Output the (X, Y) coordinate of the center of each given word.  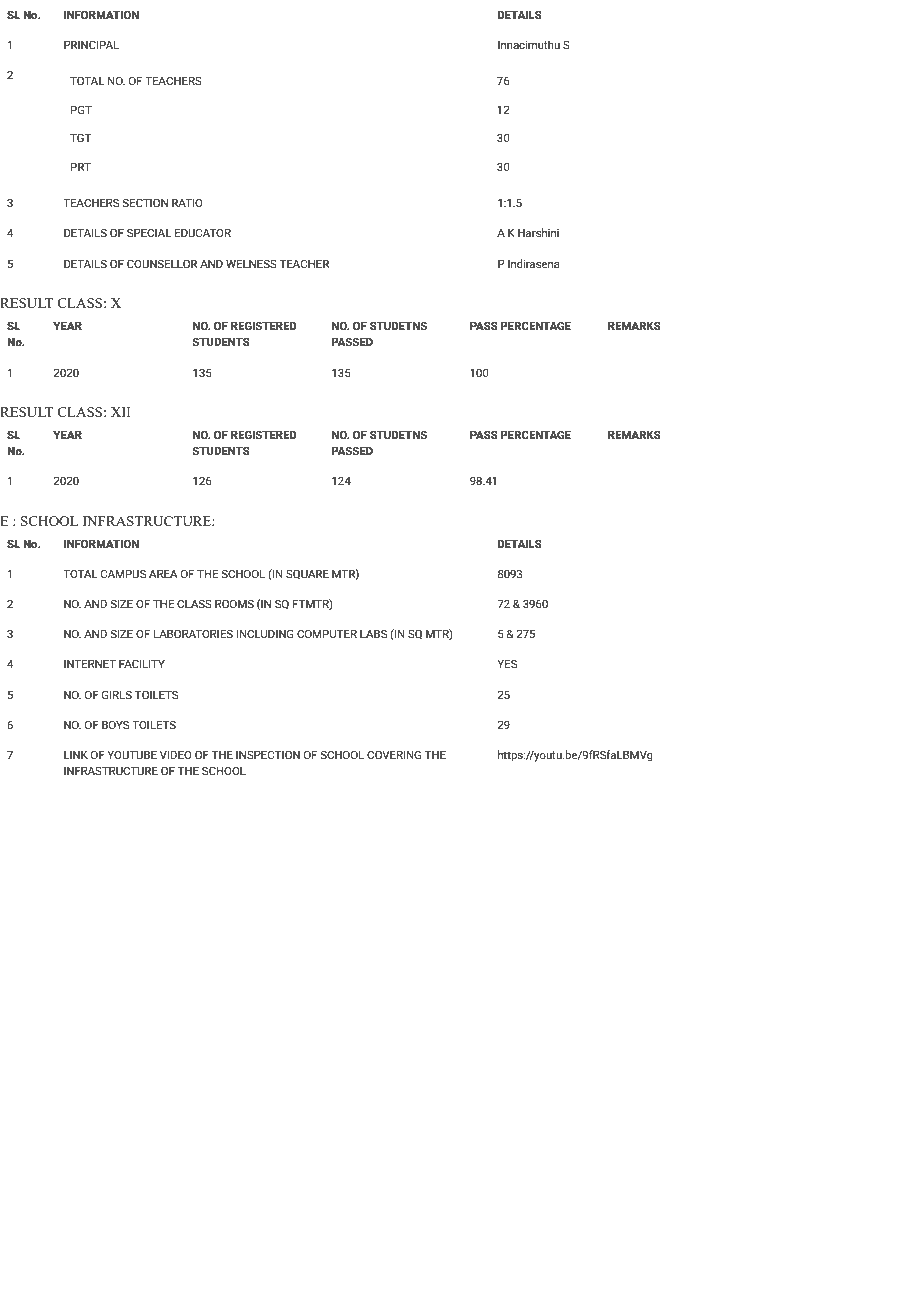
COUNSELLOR (162, 263)
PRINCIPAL (91, 44)
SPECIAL (149, 232)
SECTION (145, 202)
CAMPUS (123, 573)
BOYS (115, 724)
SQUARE (307, 574)
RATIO (187, 202)
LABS (373, 633)
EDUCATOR (203, 232)
